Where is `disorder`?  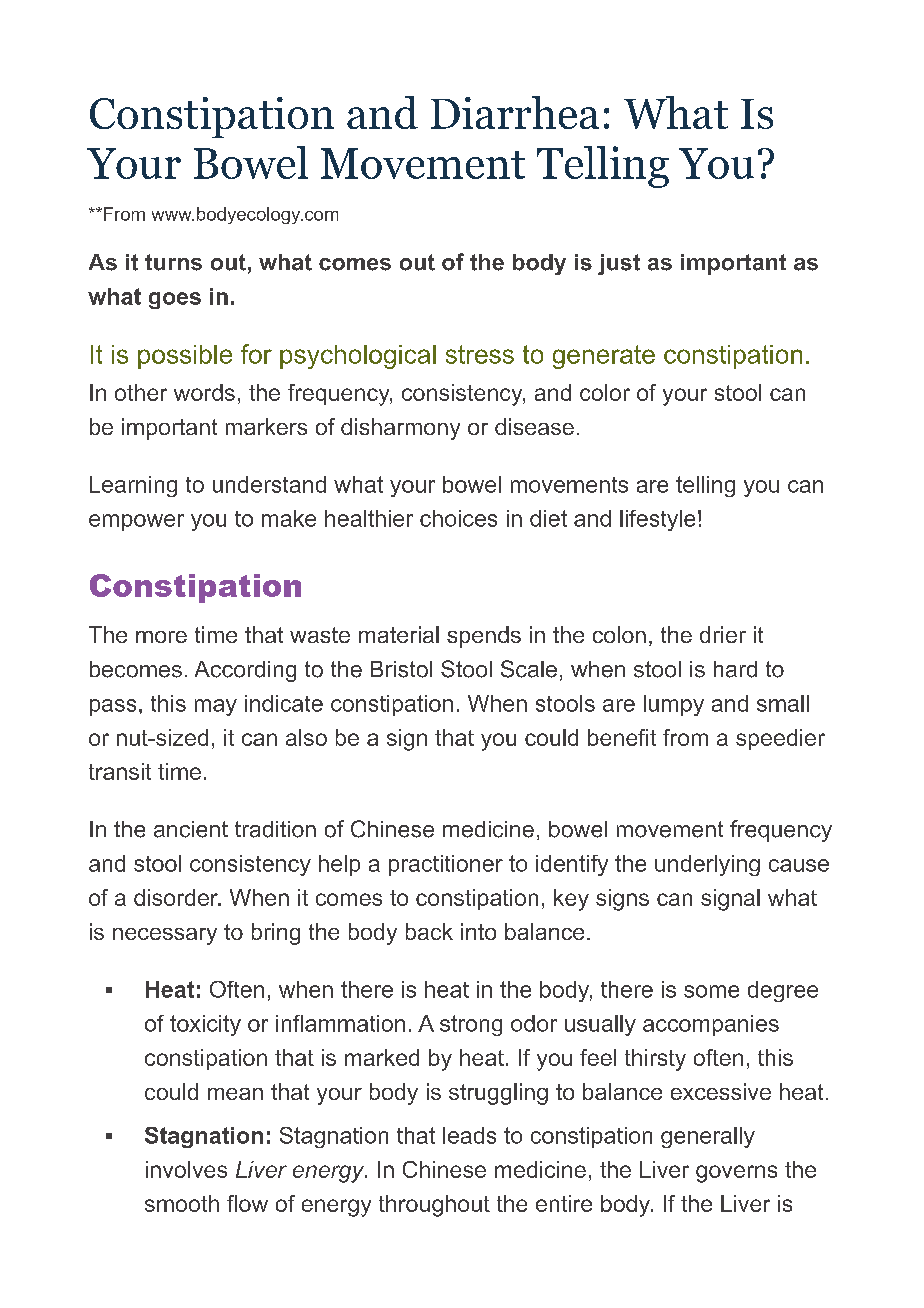
disorder is located at coordinates (177, 897).
